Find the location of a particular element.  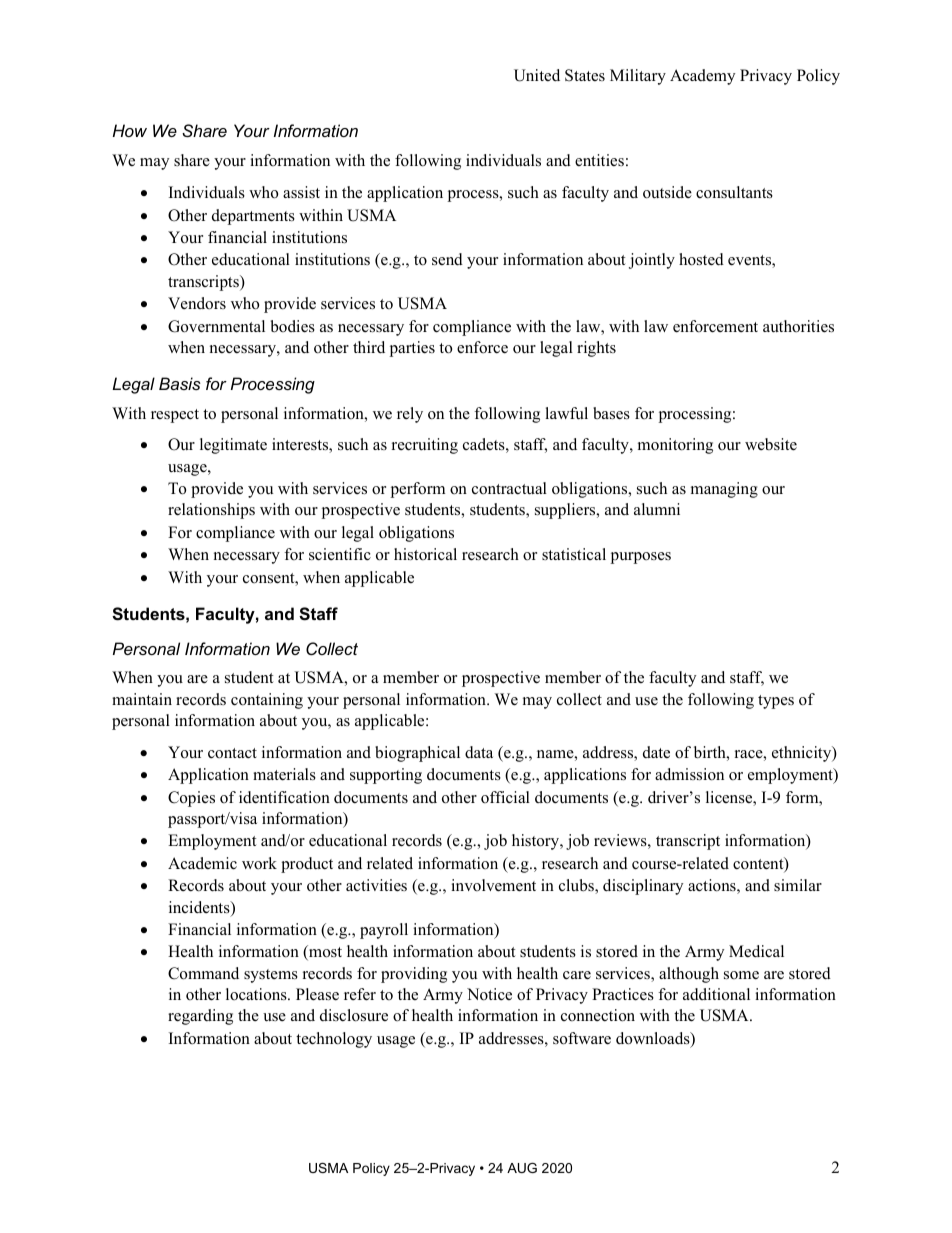

United is located at coordinates (537, 75).
